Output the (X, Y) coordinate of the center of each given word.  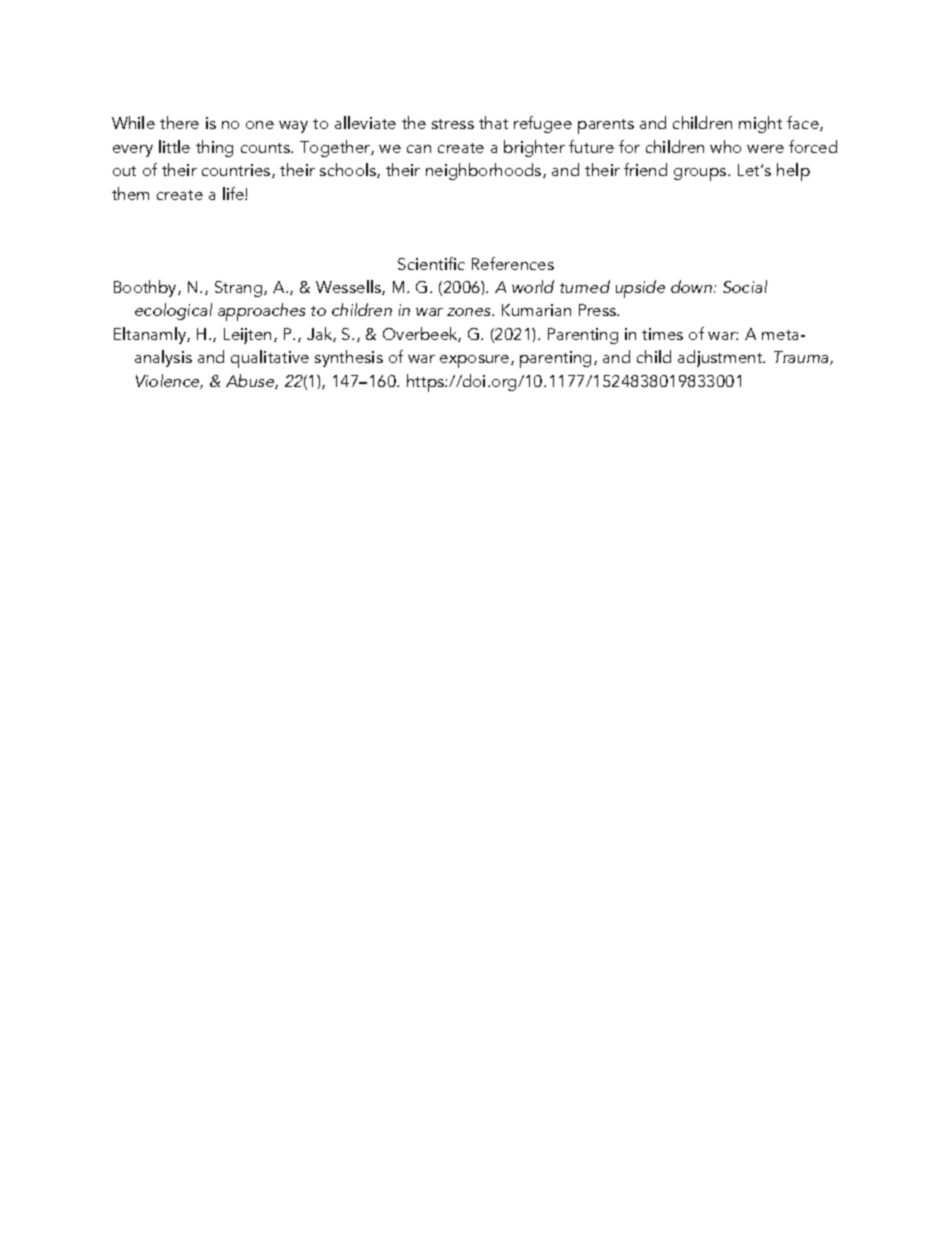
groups (701, 174)
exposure (476, 361)
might (760, 124)
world (533, 286)
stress (453, 124)
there (179, 122)
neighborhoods (485, 171)
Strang (240, 289)
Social (745, 286)
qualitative (270, 359)
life (234, 193)
